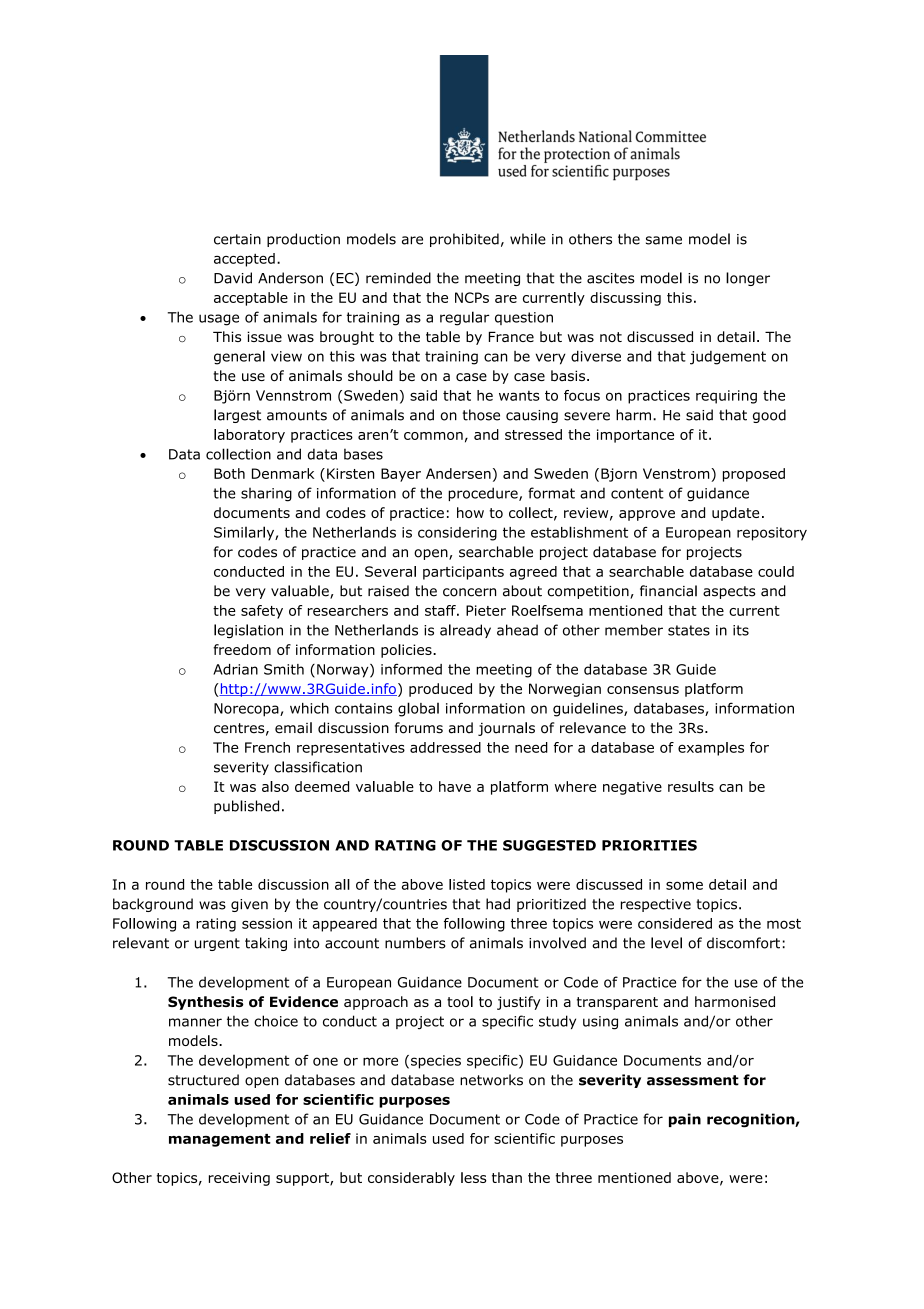 The image size is (924, 1309). I want to click on participants, so click(463, 573).
